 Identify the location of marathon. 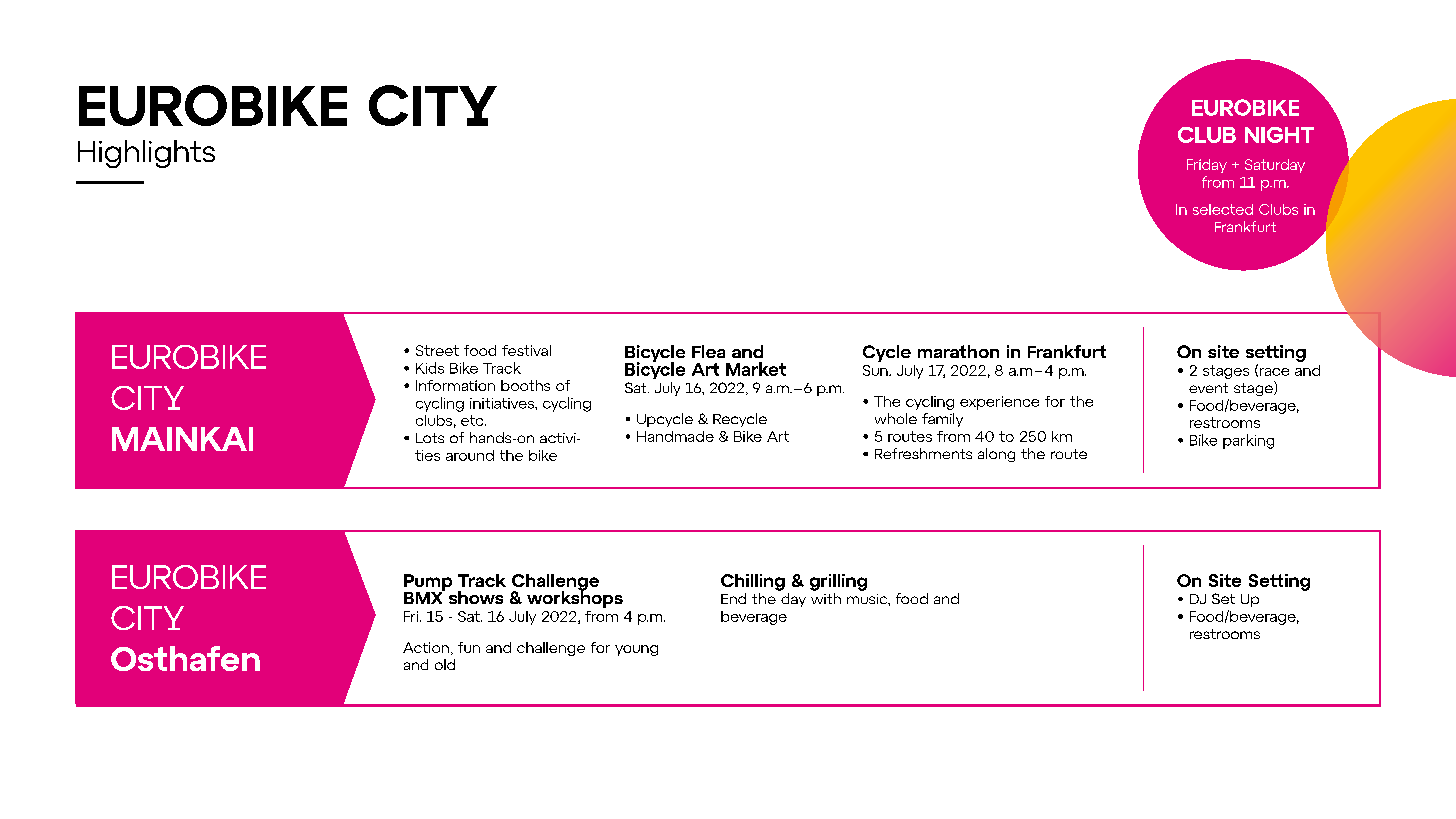
(958, 351).
